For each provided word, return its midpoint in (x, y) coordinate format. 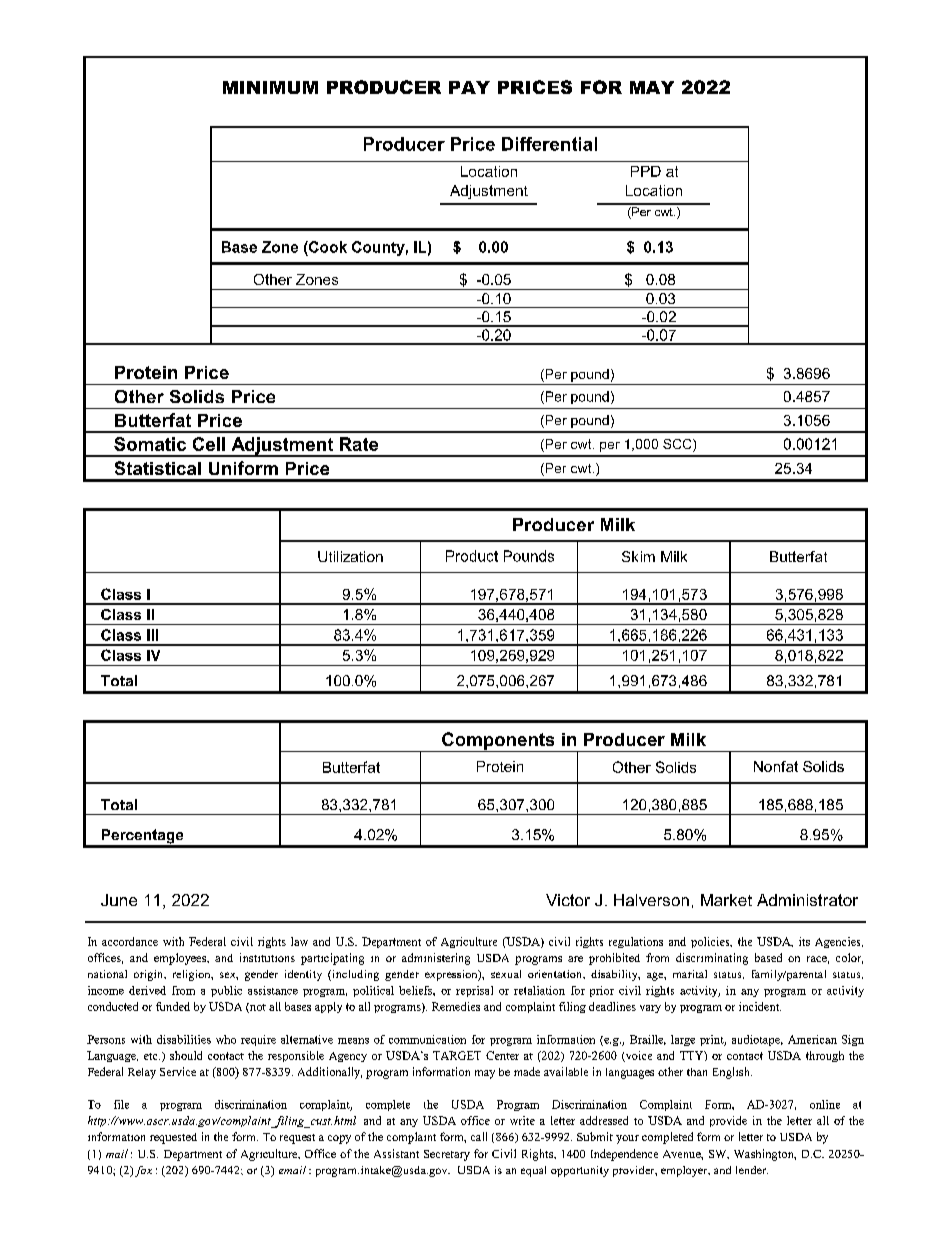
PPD (646, 171)
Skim (638, 556)
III (152, 635)
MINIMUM (270, 87)
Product (472, 556)
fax (143, 1171)
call (479, 1136)
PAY (469, 87)
